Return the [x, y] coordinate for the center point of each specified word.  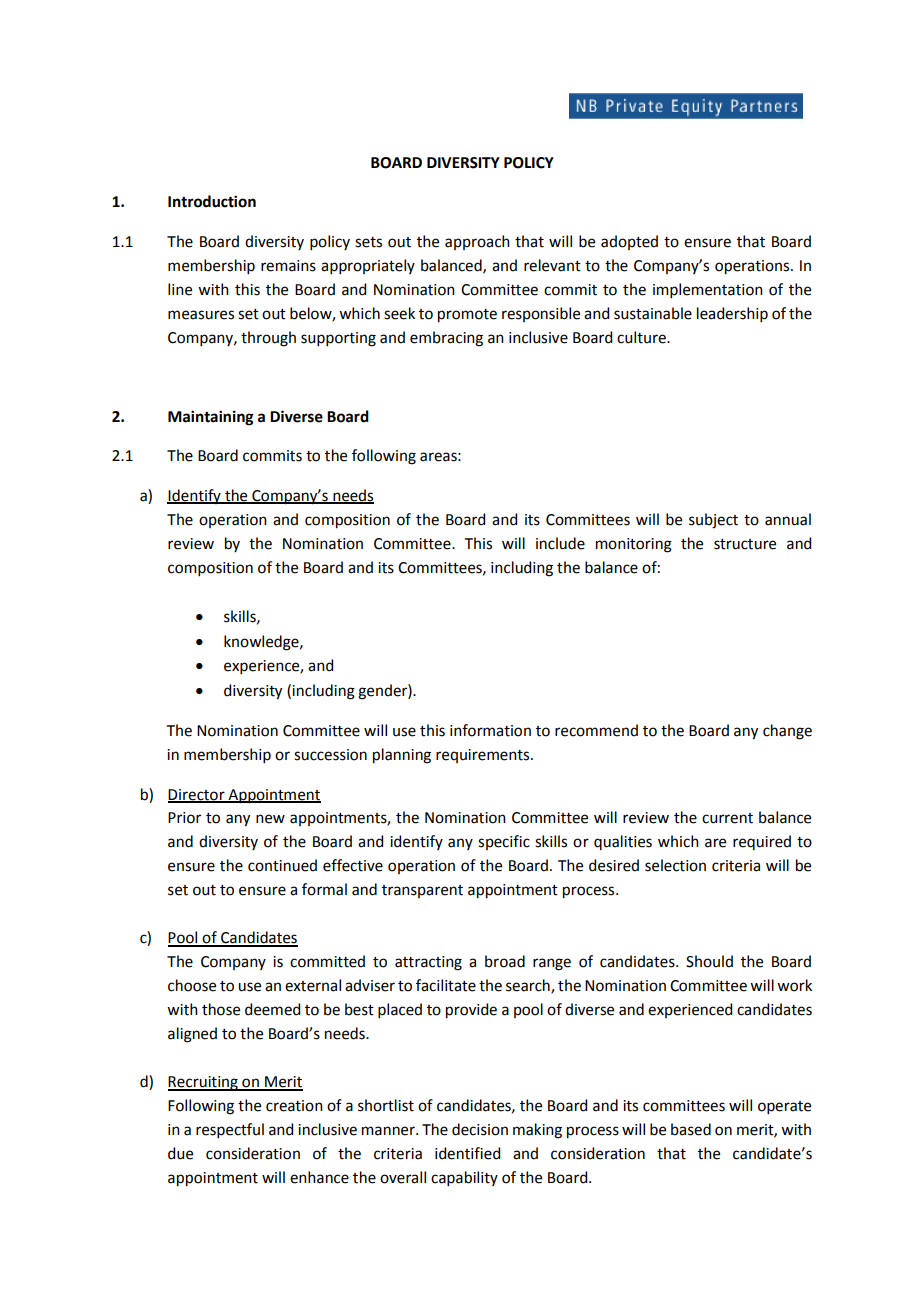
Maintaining [211, 418]
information [490, 730]
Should [709, 961]
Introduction [212, 201]
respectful [230, 1130]
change [787, 732]
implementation [708, 290]
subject [713, 521]
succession [330, 755]
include [560, 543]
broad [505, 961]
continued [282, 865]
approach [477, 242]
